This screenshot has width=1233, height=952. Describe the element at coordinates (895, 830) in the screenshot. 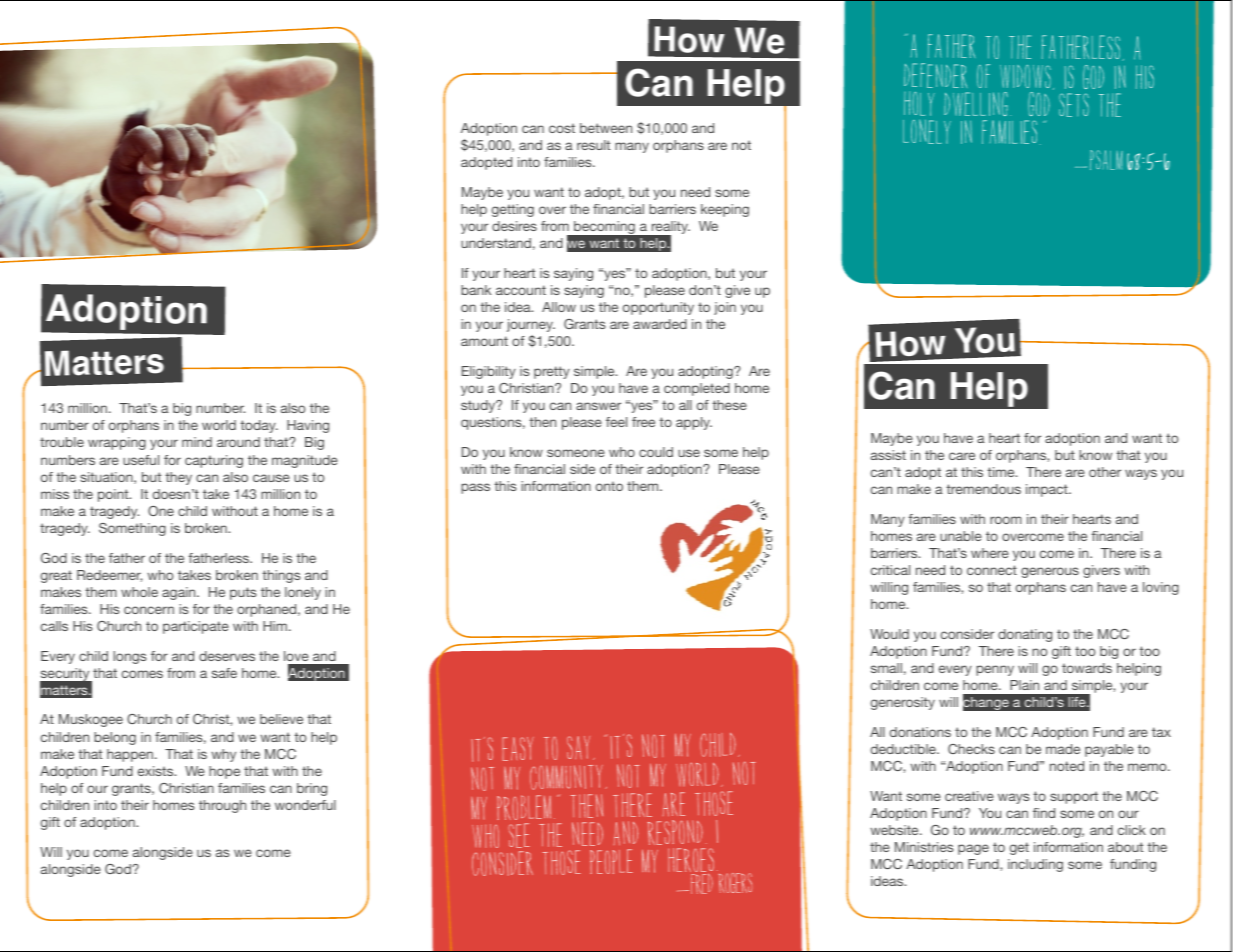

I see `website` at that location.
